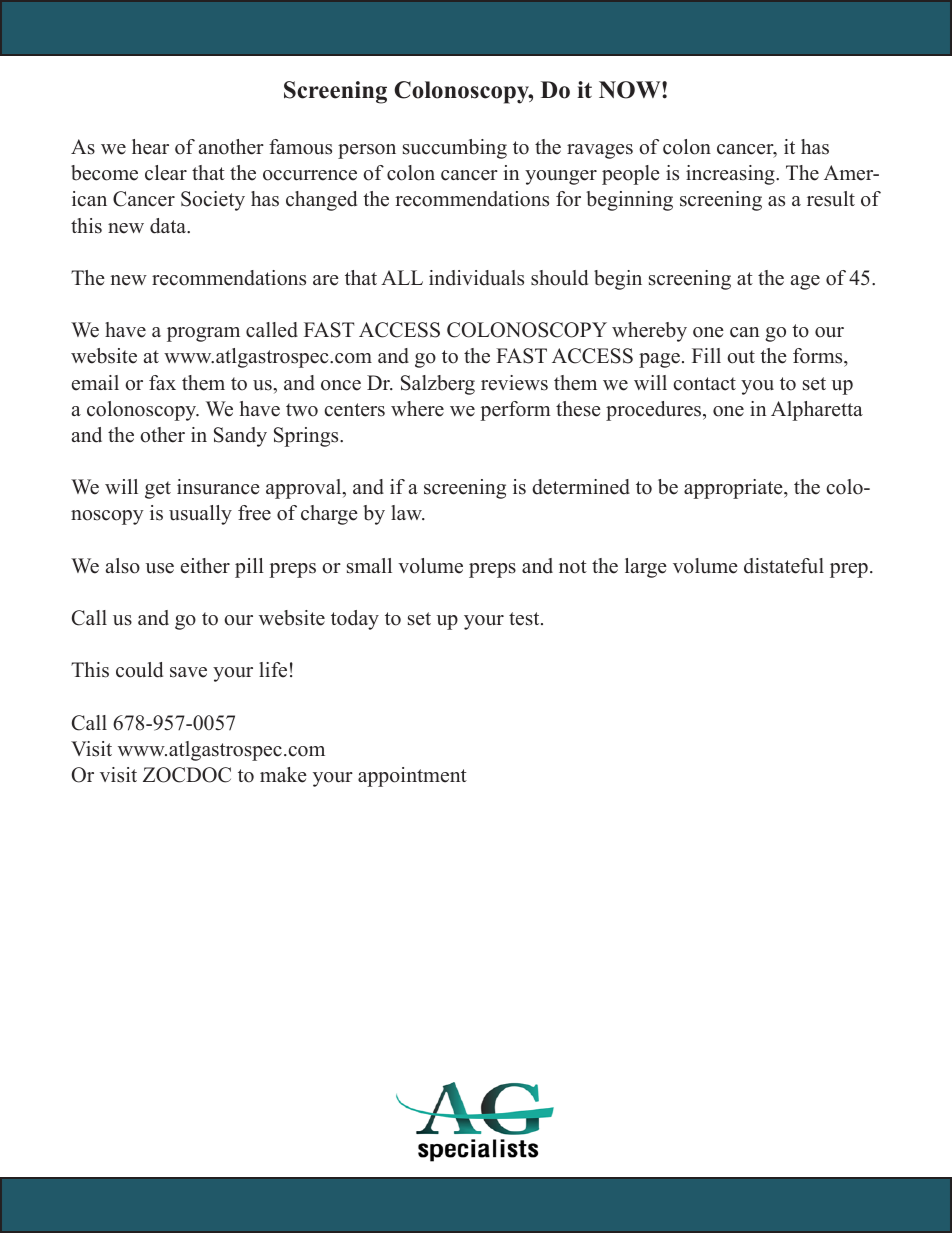 This page has width=952, height=1233. What do you see at coordinates (200, 515) in the page?
I see `usually` at bounding box center [200, 515].
